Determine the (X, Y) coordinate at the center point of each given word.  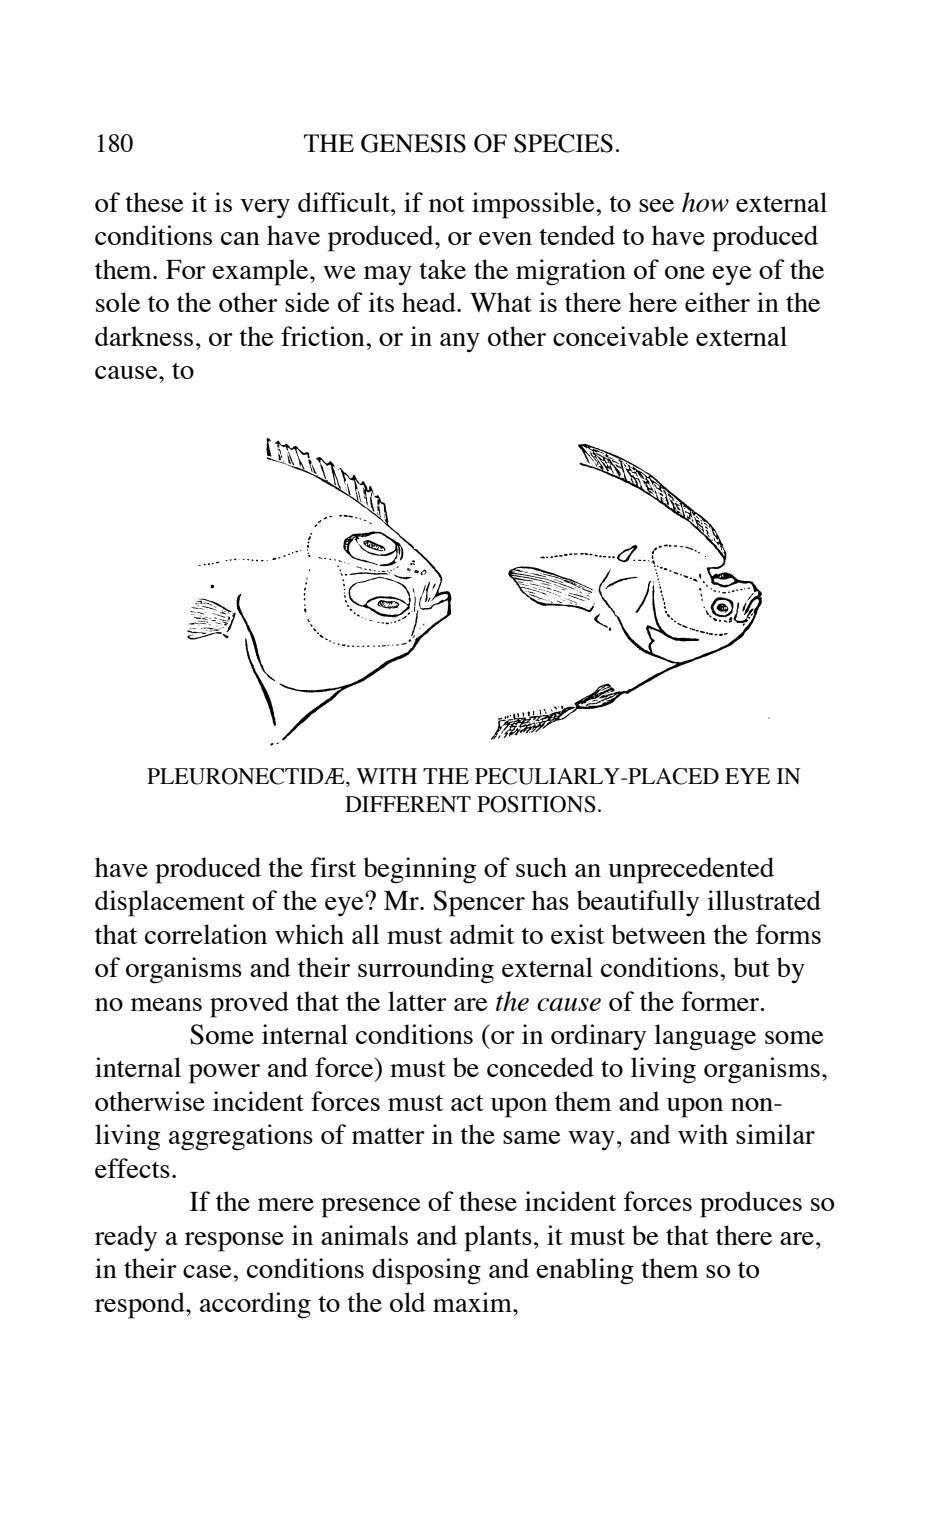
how (705, 202)
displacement (170, 903)
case (208, 1271)
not (447, 204)
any (460, 342)
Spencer (479, 903)
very (265, 209)
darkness (144, 336)
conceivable (621, 336)
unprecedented (691, 870)
